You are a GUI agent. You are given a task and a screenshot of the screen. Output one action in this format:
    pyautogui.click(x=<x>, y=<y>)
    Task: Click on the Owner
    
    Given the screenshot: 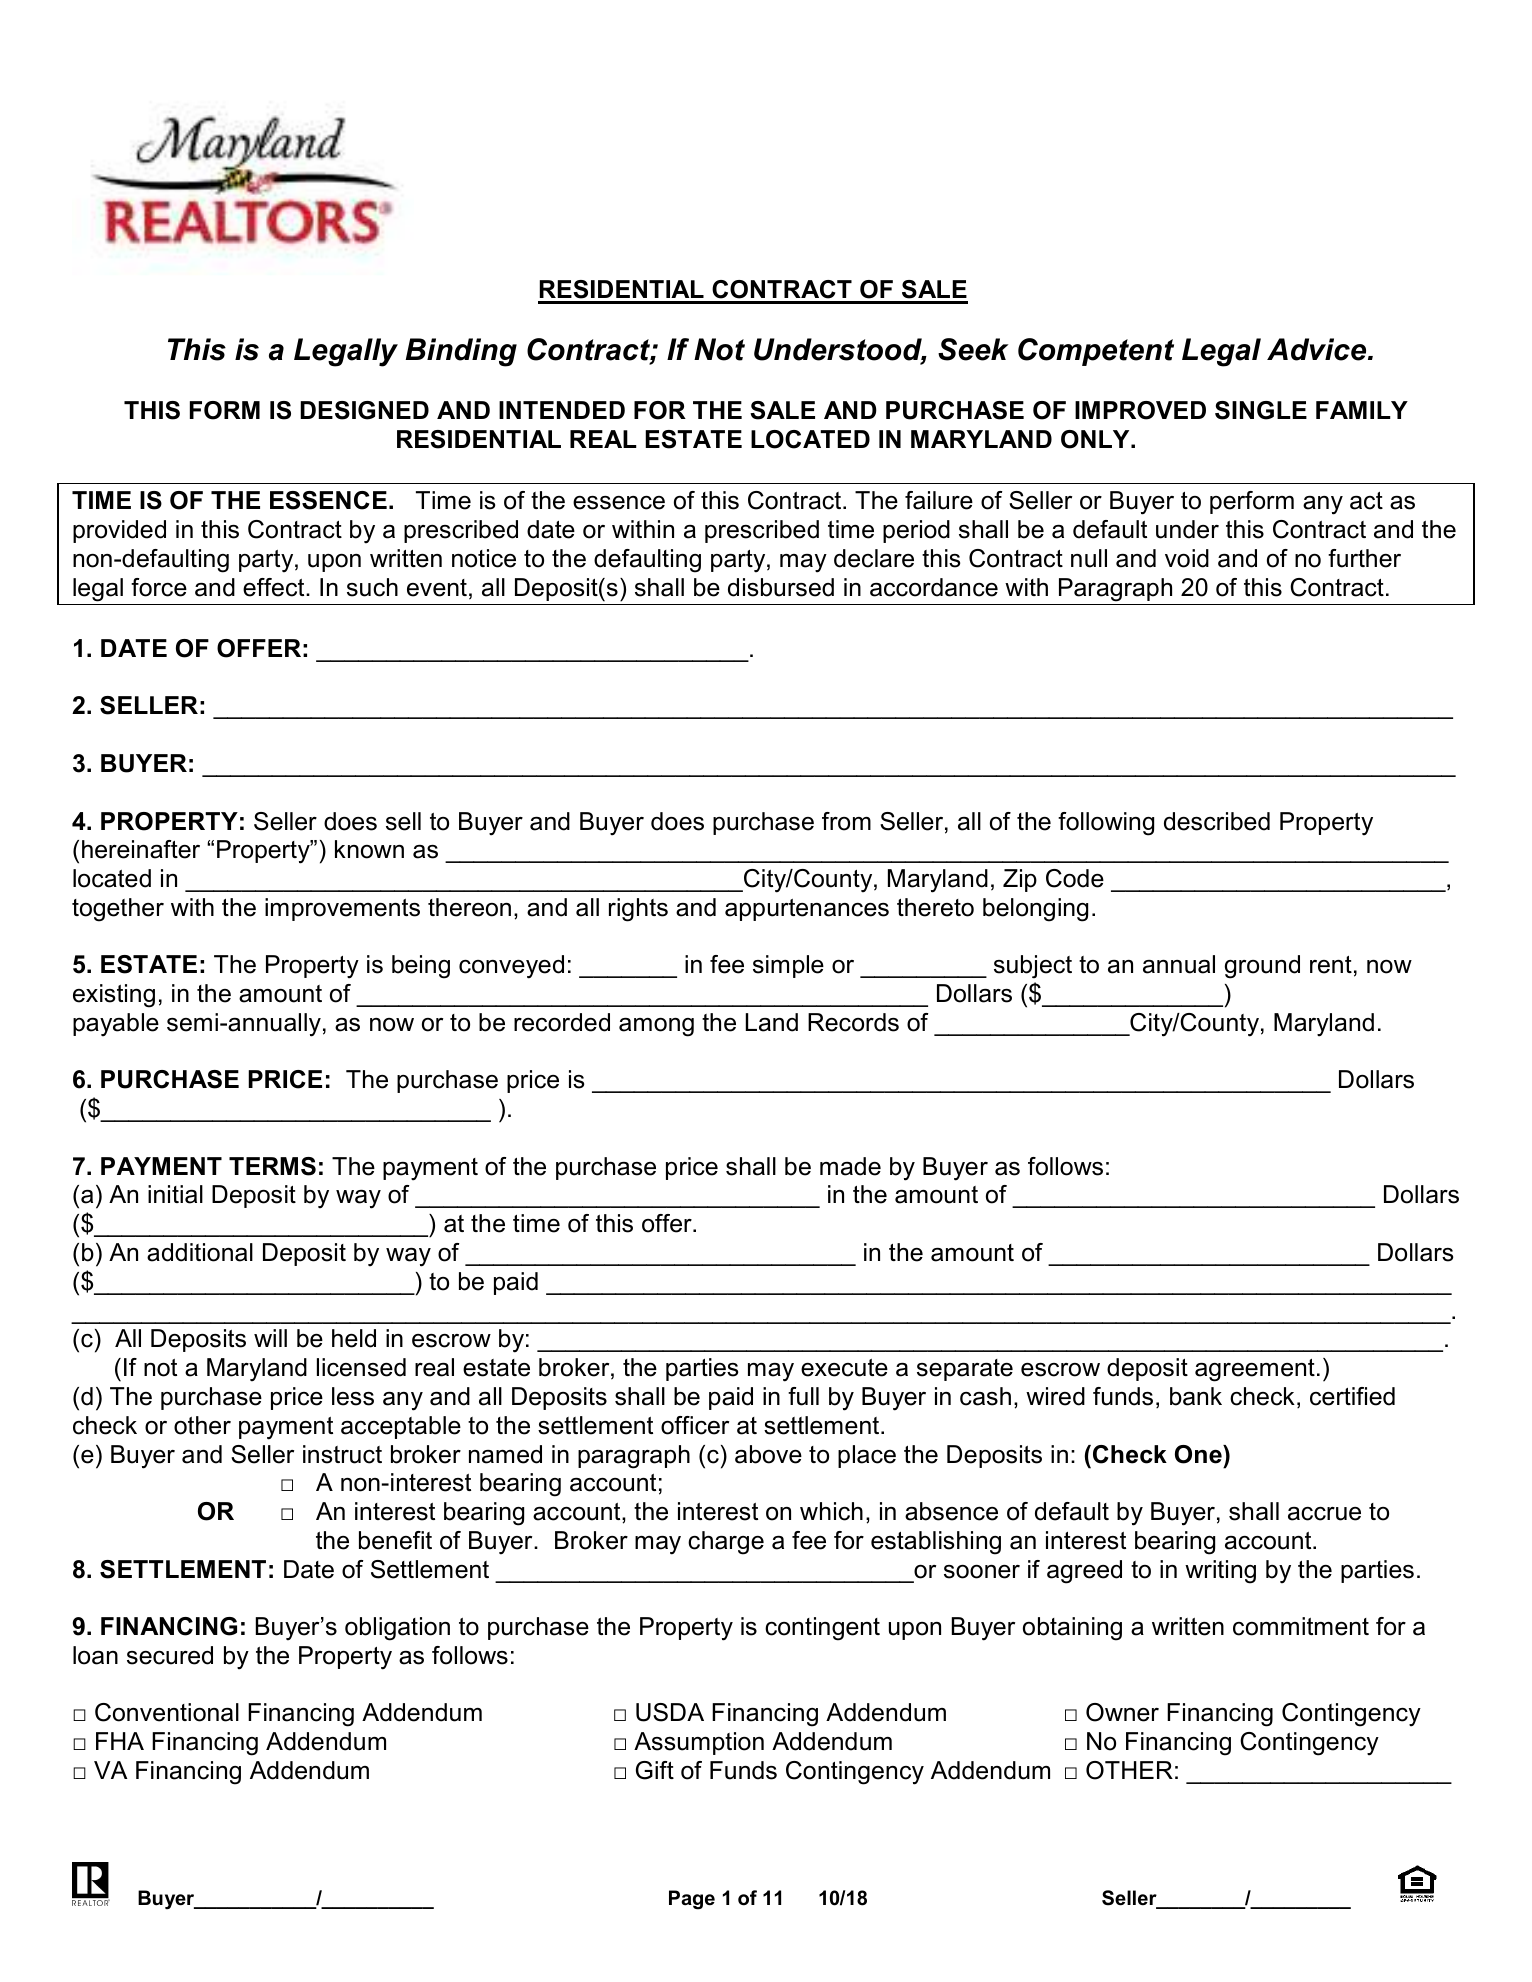 What is the action you would take?
    pyautogui.click(x=1122, y=1712)
